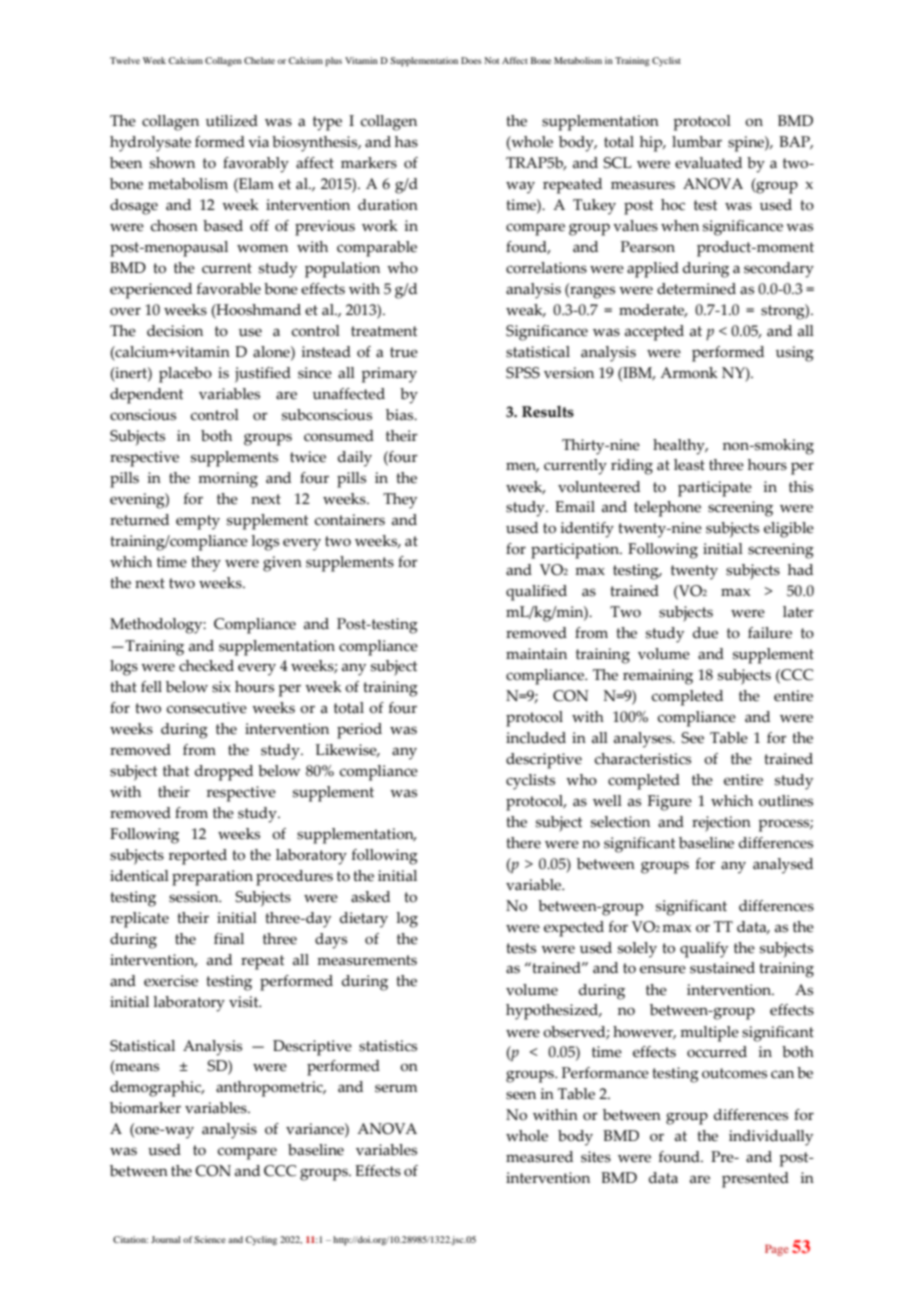 This page has height=1308, width=924. What do you see at coordinates (471, 60) in the page?
I see `Does` at bounding box center [471, 60].
